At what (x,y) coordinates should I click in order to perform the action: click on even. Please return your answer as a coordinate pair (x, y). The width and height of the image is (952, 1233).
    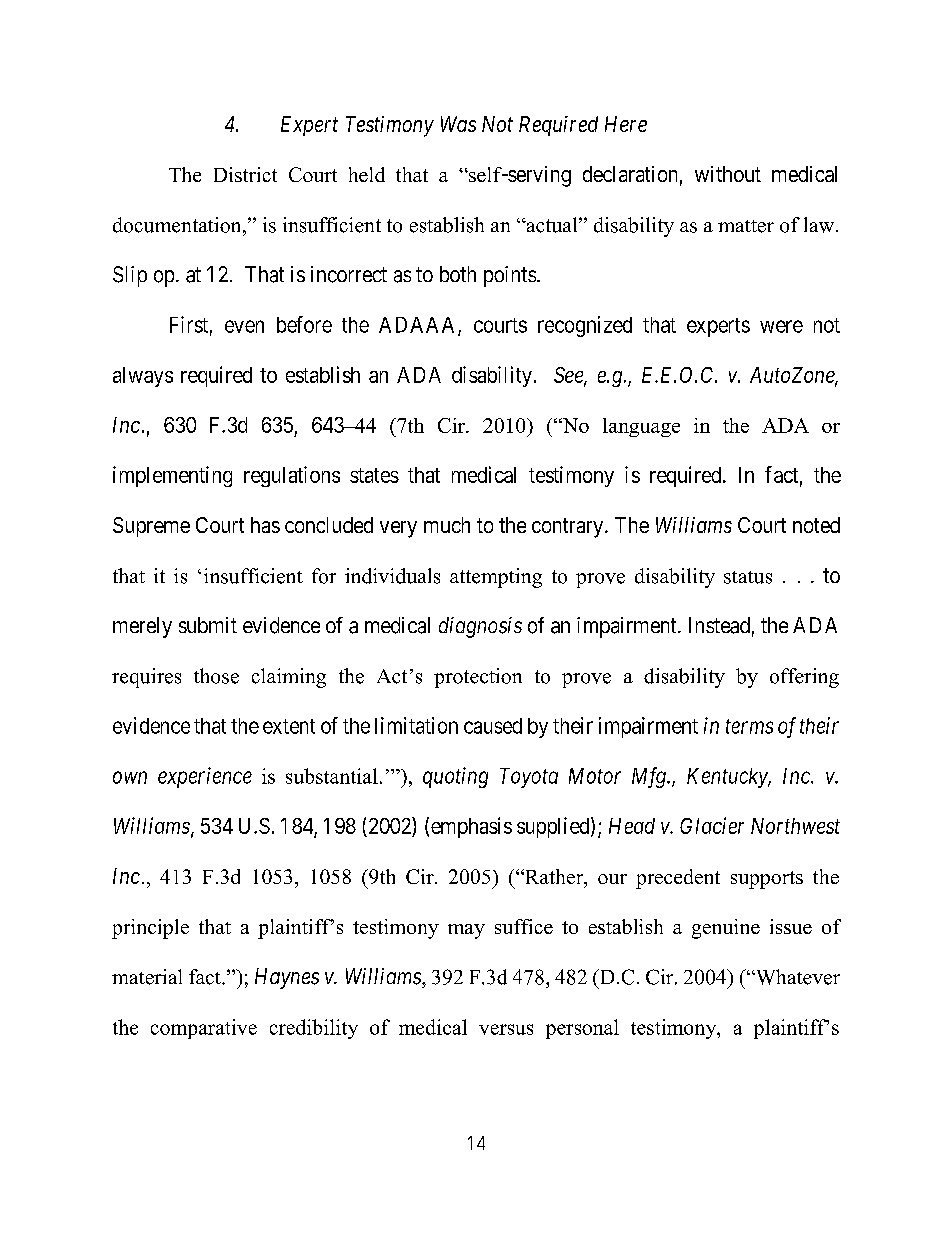
    Looking at the image, I should click on (244, 326).
